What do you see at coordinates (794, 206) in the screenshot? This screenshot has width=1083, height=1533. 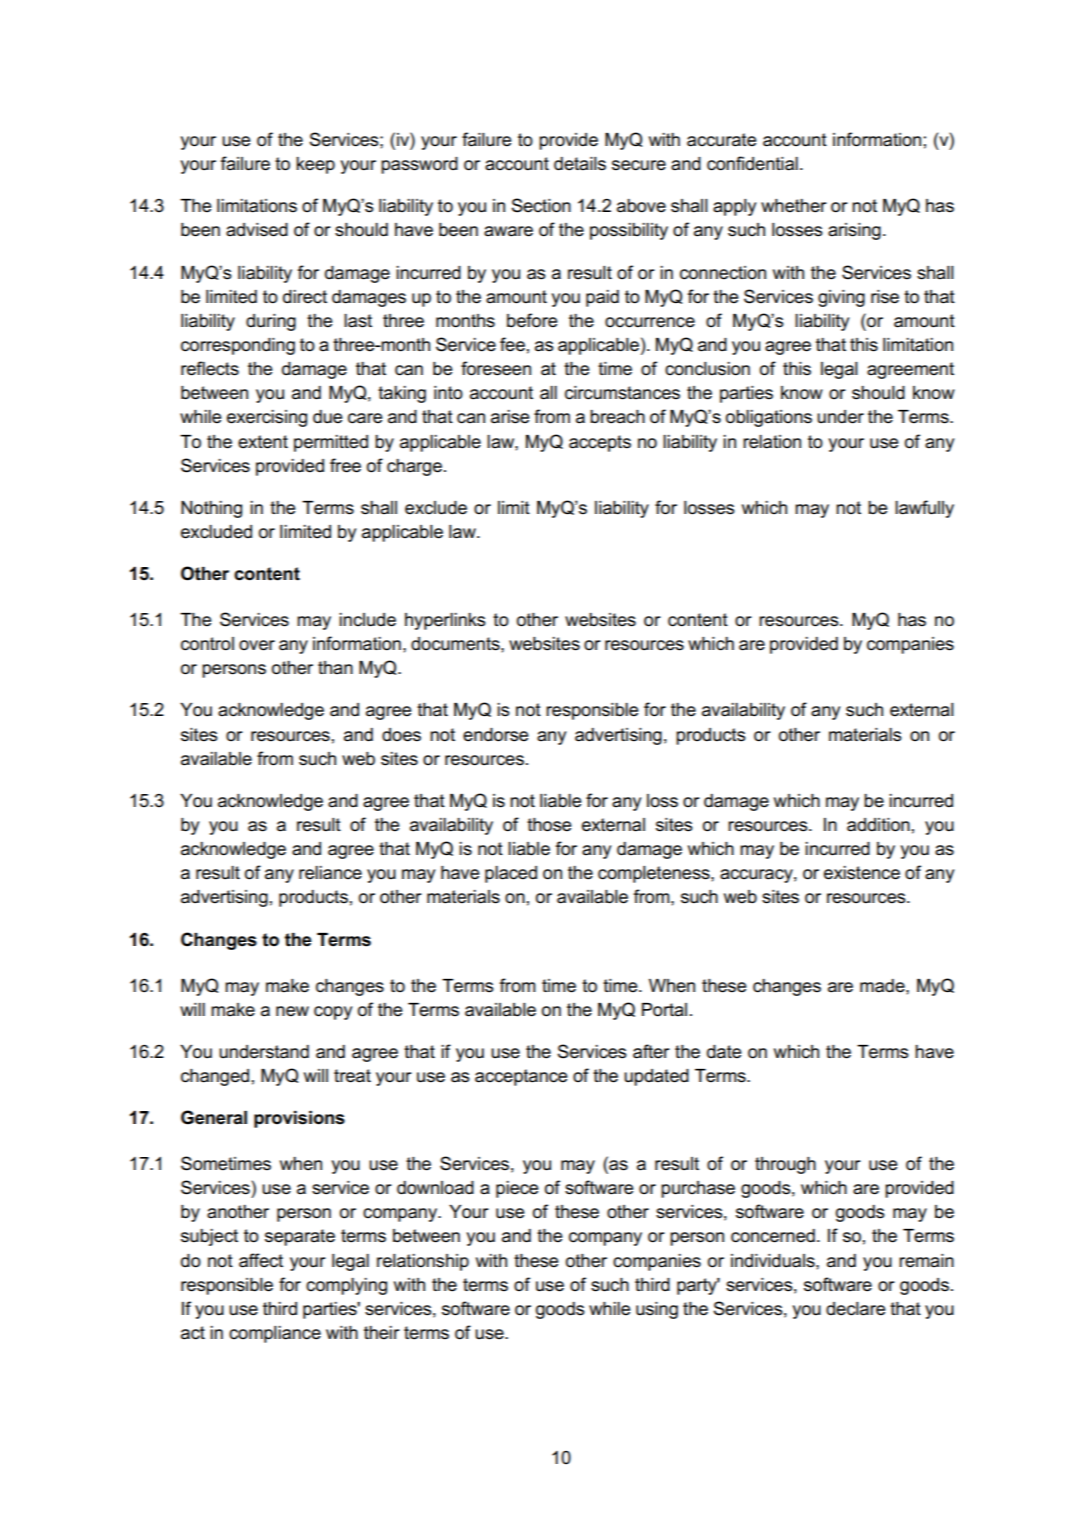 I see `whether` at bounding box center [794, 206].
